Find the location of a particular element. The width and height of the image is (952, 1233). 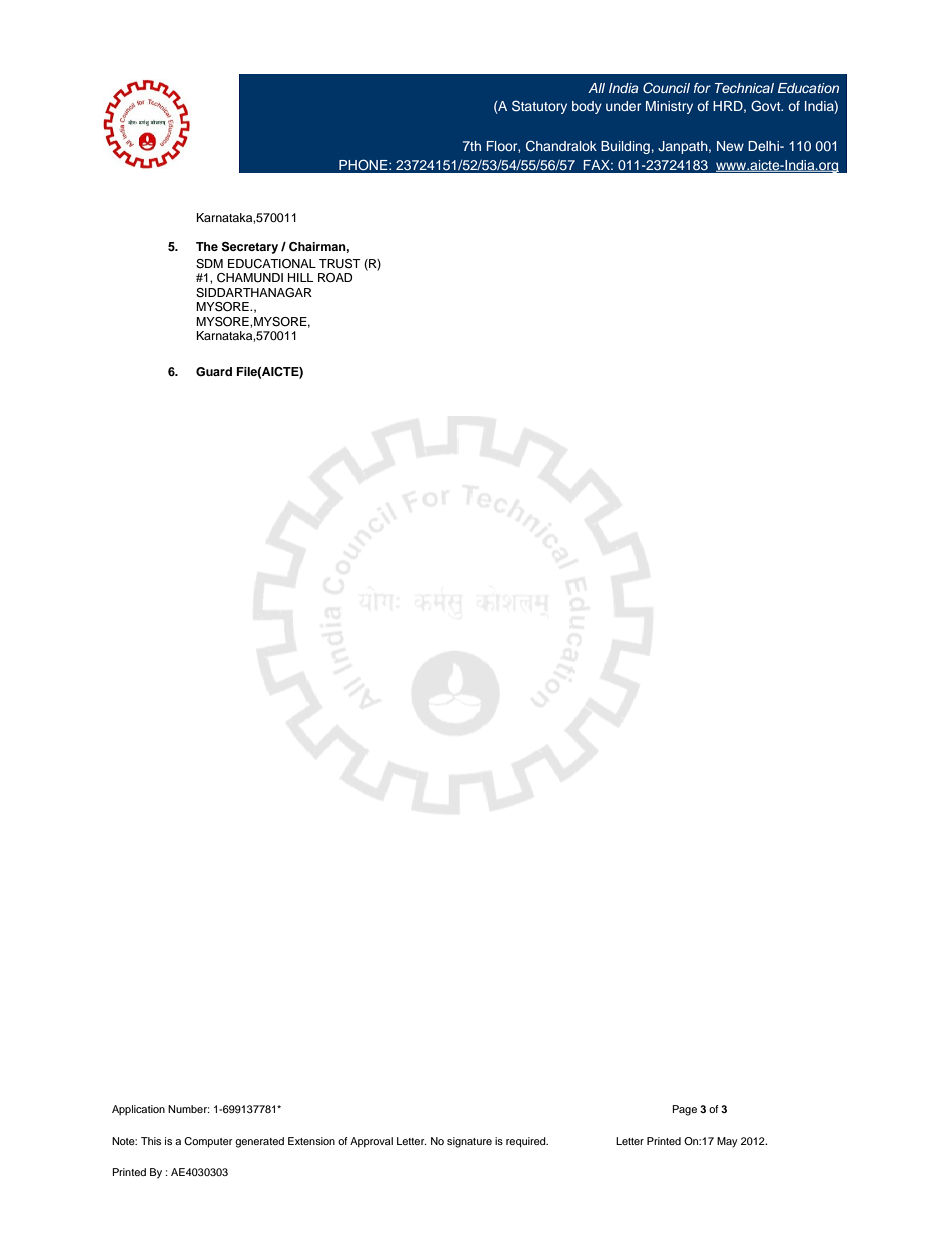

Ministry is located at coordinates (669, 107).
